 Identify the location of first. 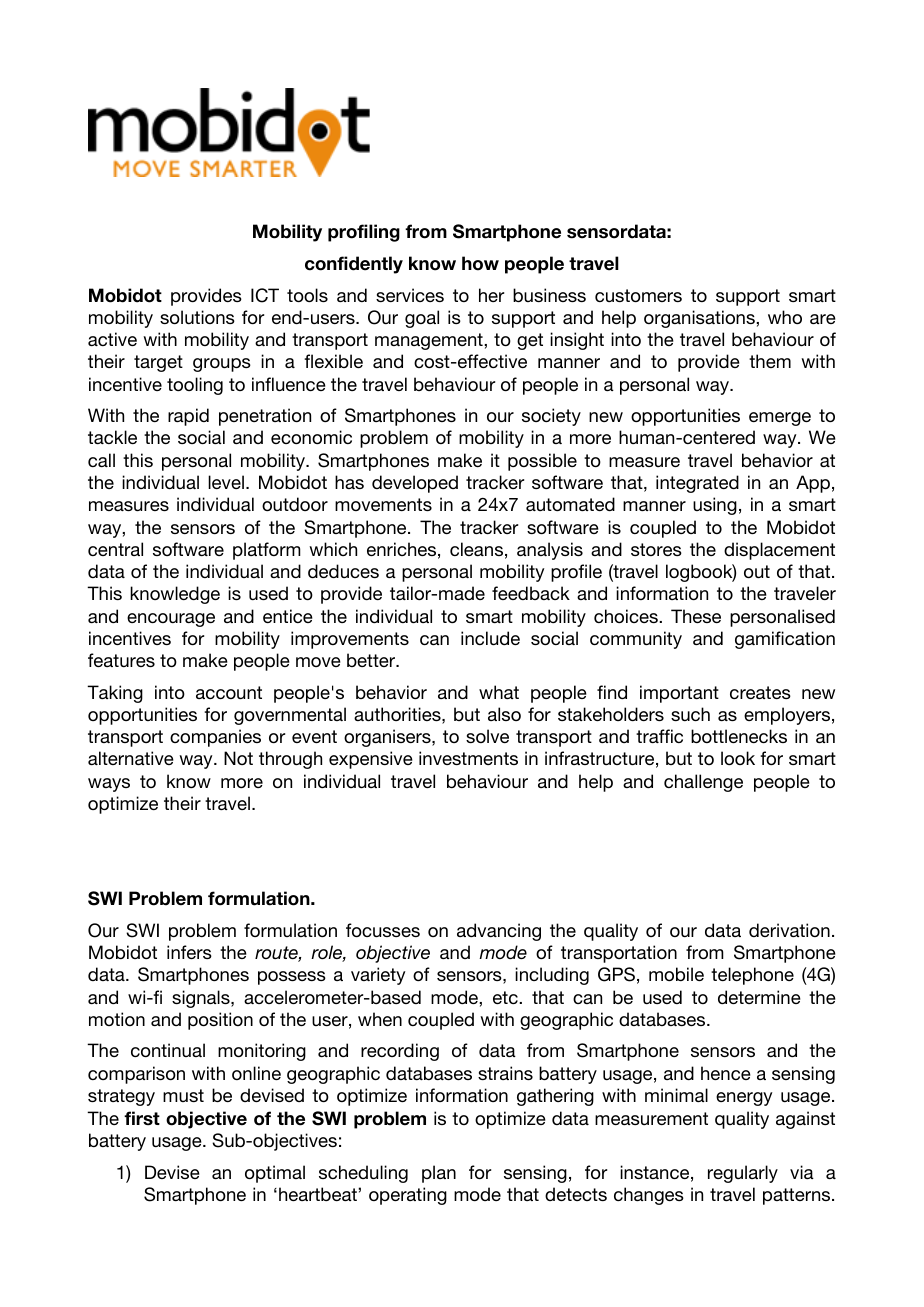
(142, 1118).
